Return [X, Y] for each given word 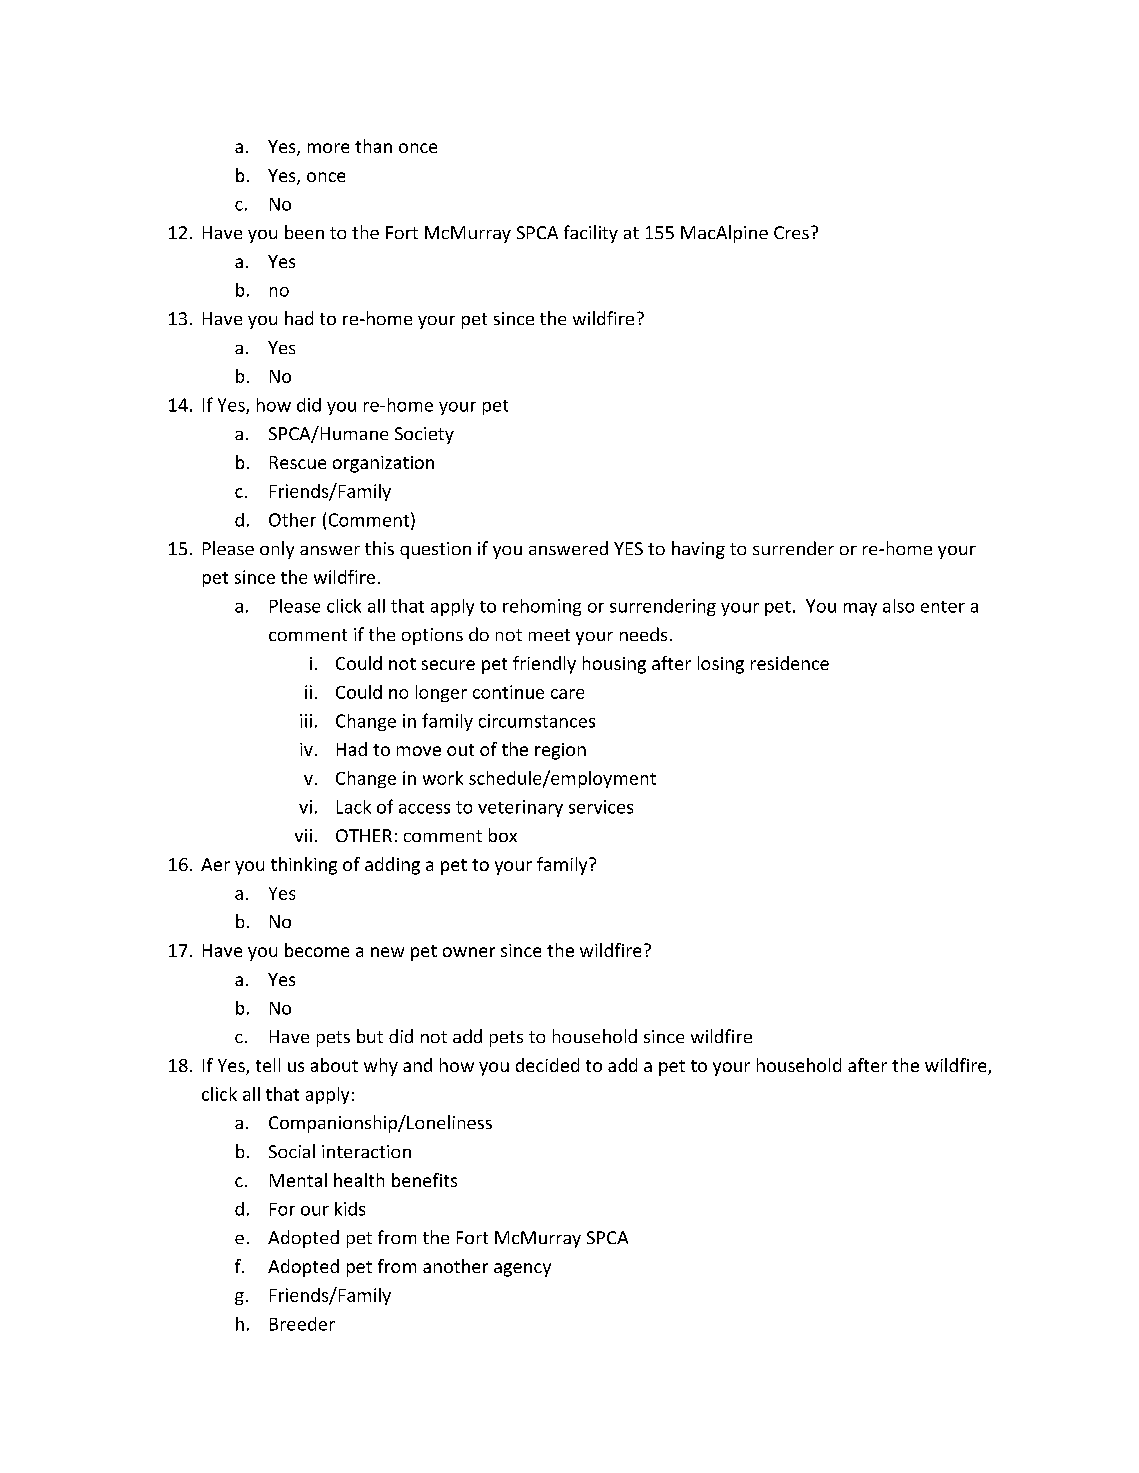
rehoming [542, 607]
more [328, 148]
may [860, 609]
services [601, 807]
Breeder [302, 1324]
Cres [791, 232]
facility [591, 234]
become [317, 950]
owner [469, 952]
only [277, 550]
